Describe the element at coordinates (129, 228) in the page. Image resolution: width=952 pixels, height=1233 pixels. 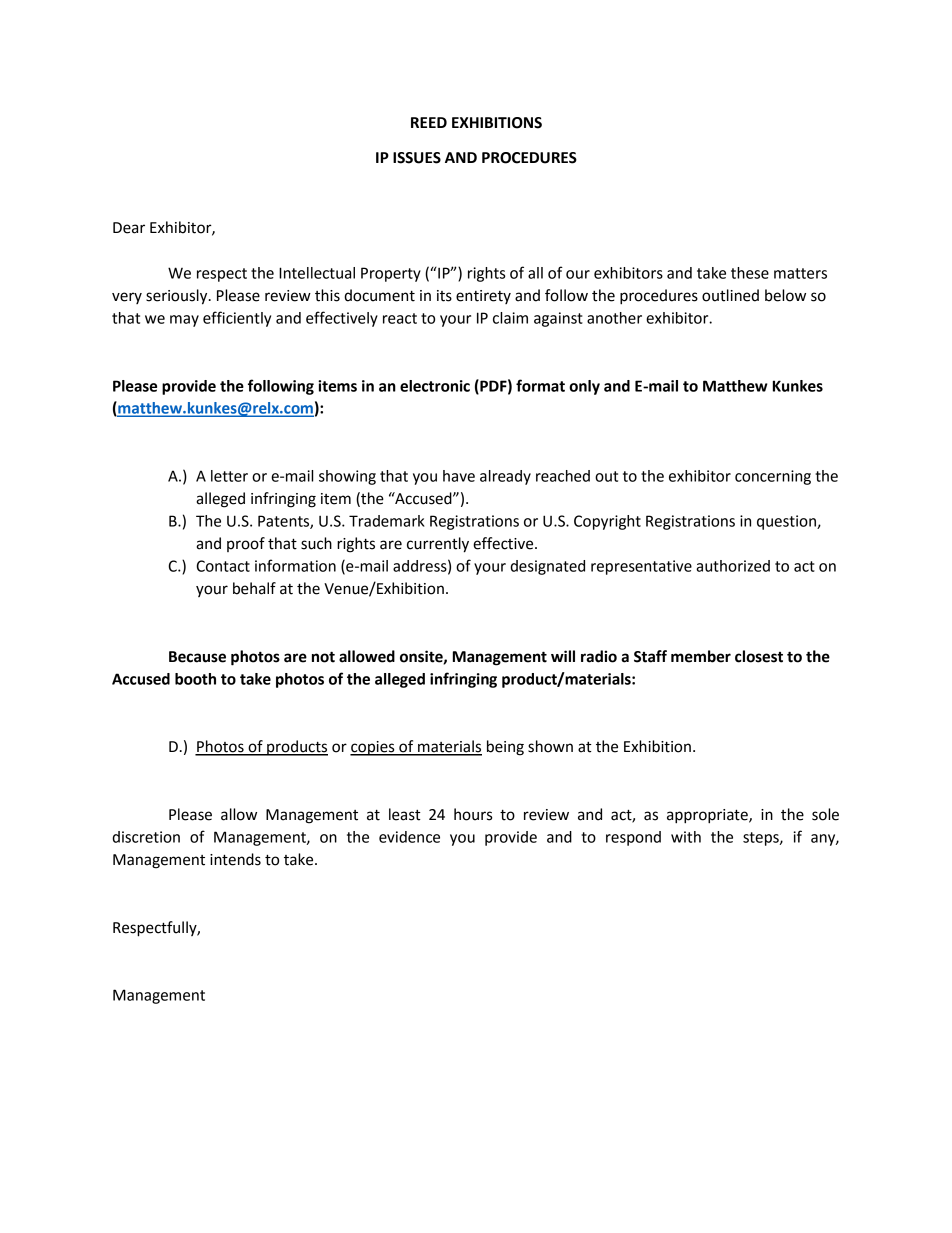
I see `Dear` at that location.
